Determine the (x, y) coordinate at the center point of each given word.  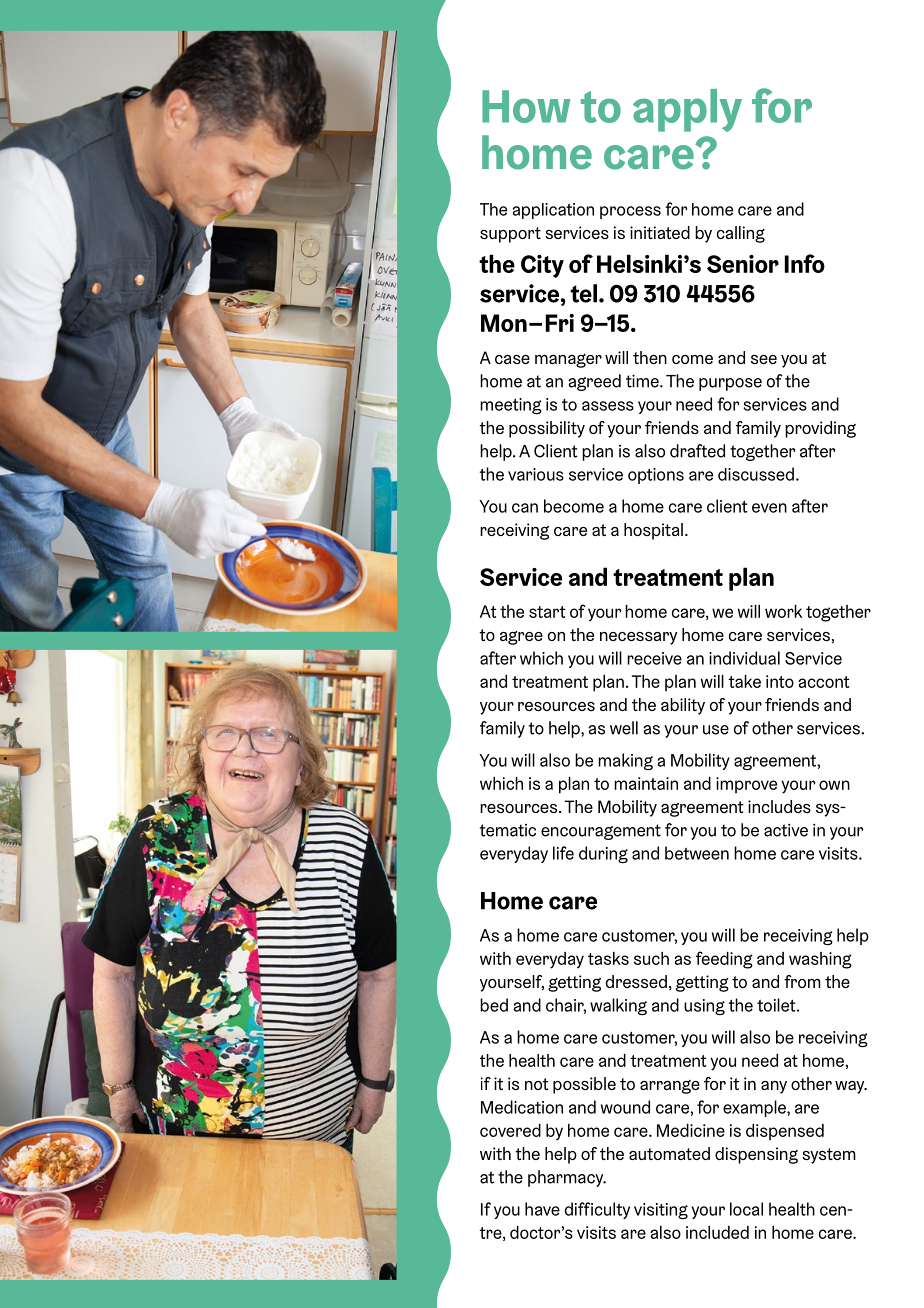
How (526, 106)
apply (687, 110)
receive (654, 658)
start (547, 612)
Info (805, 263)
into (780, 681)
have (542, 1209)
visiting (661, 1211)
